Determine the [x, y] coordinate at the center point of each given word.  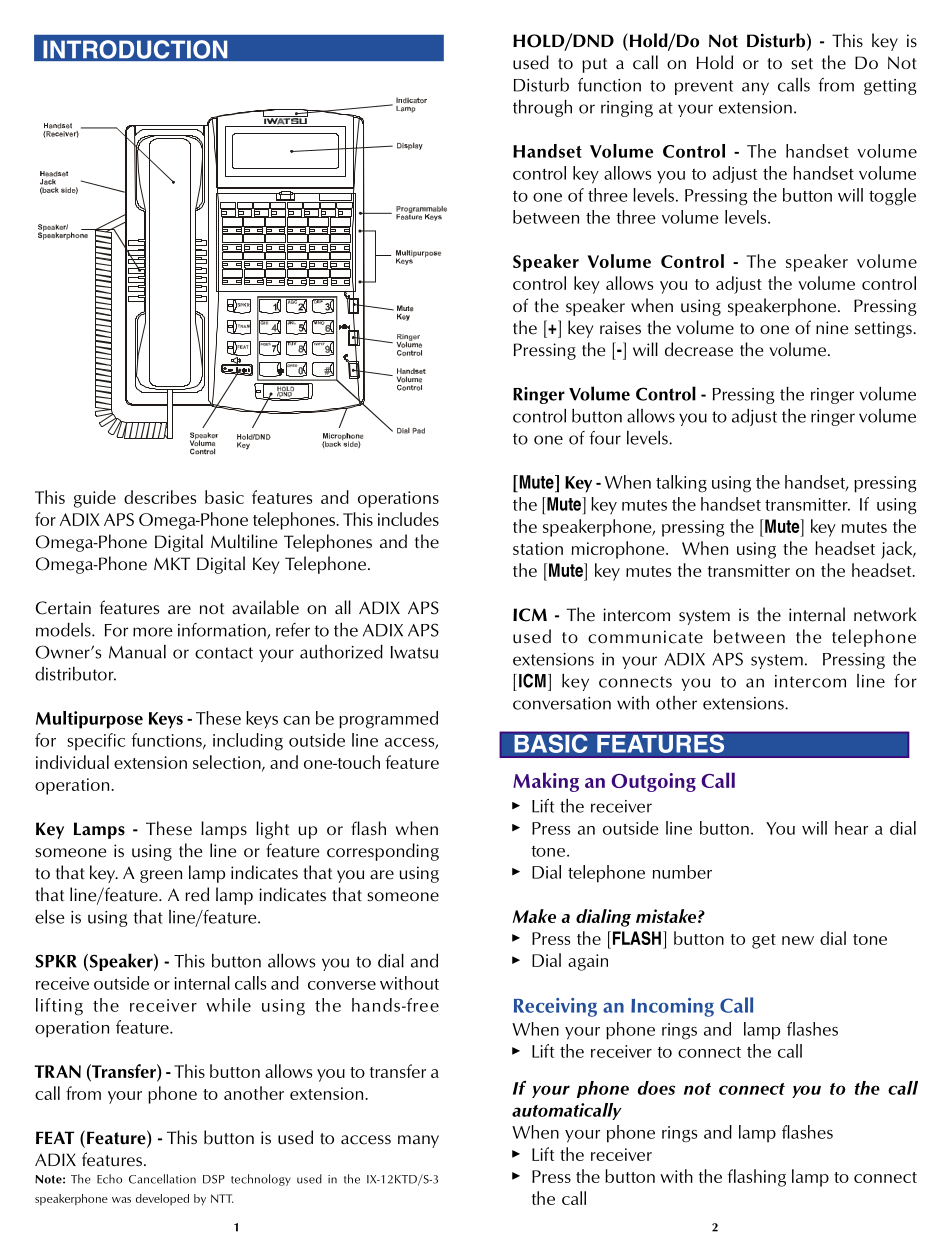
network [885, 614]
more [153, 632]
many [418, 1141]
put [594, 65]
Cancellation [162, 1179]
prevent [704, 87]
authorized [341, 652]
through [542, 108]
